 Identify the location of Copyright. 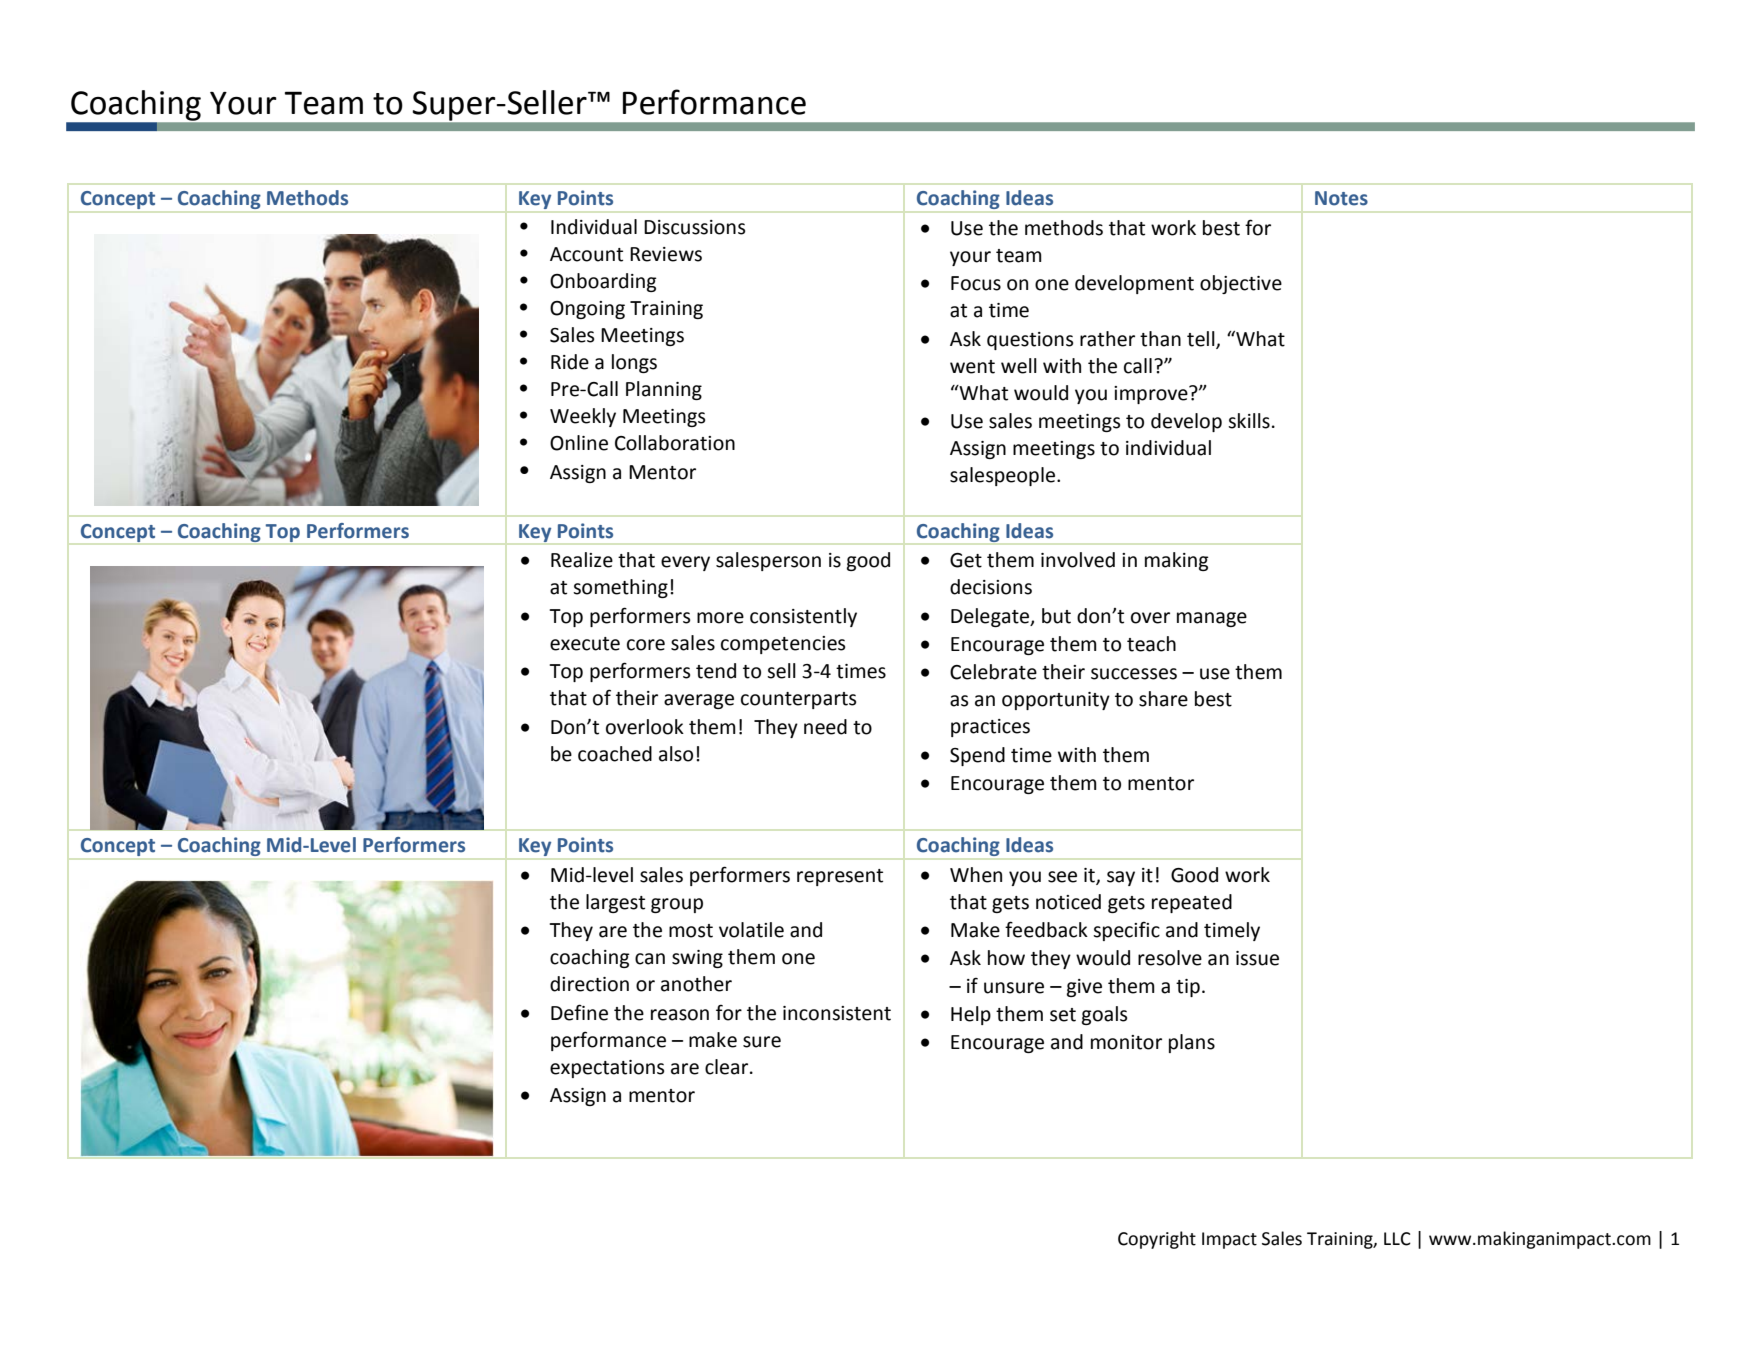
(1157, 1240).
